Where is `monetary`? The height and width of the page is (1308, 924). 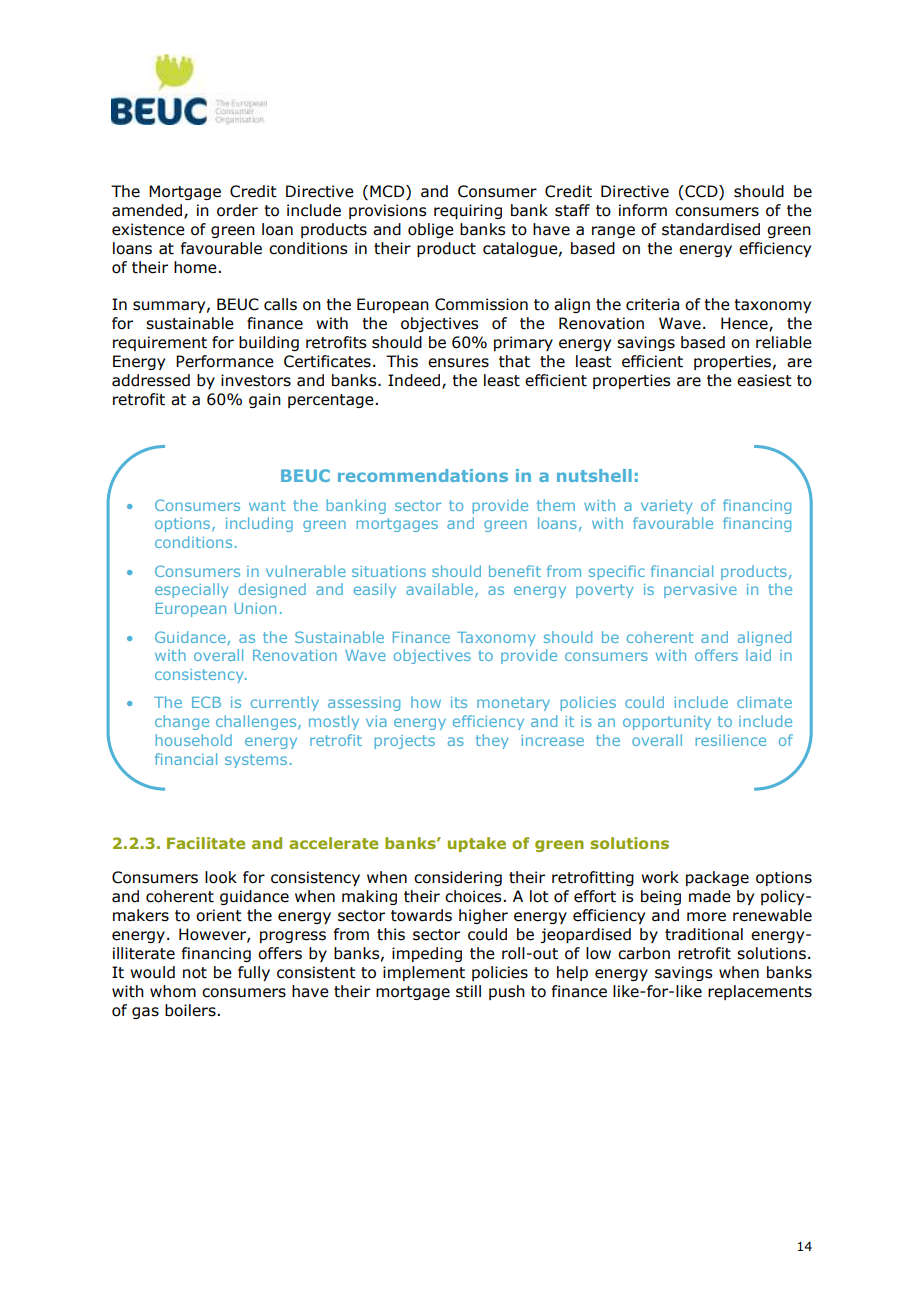 monetary is located at coordinates (513, 704).
